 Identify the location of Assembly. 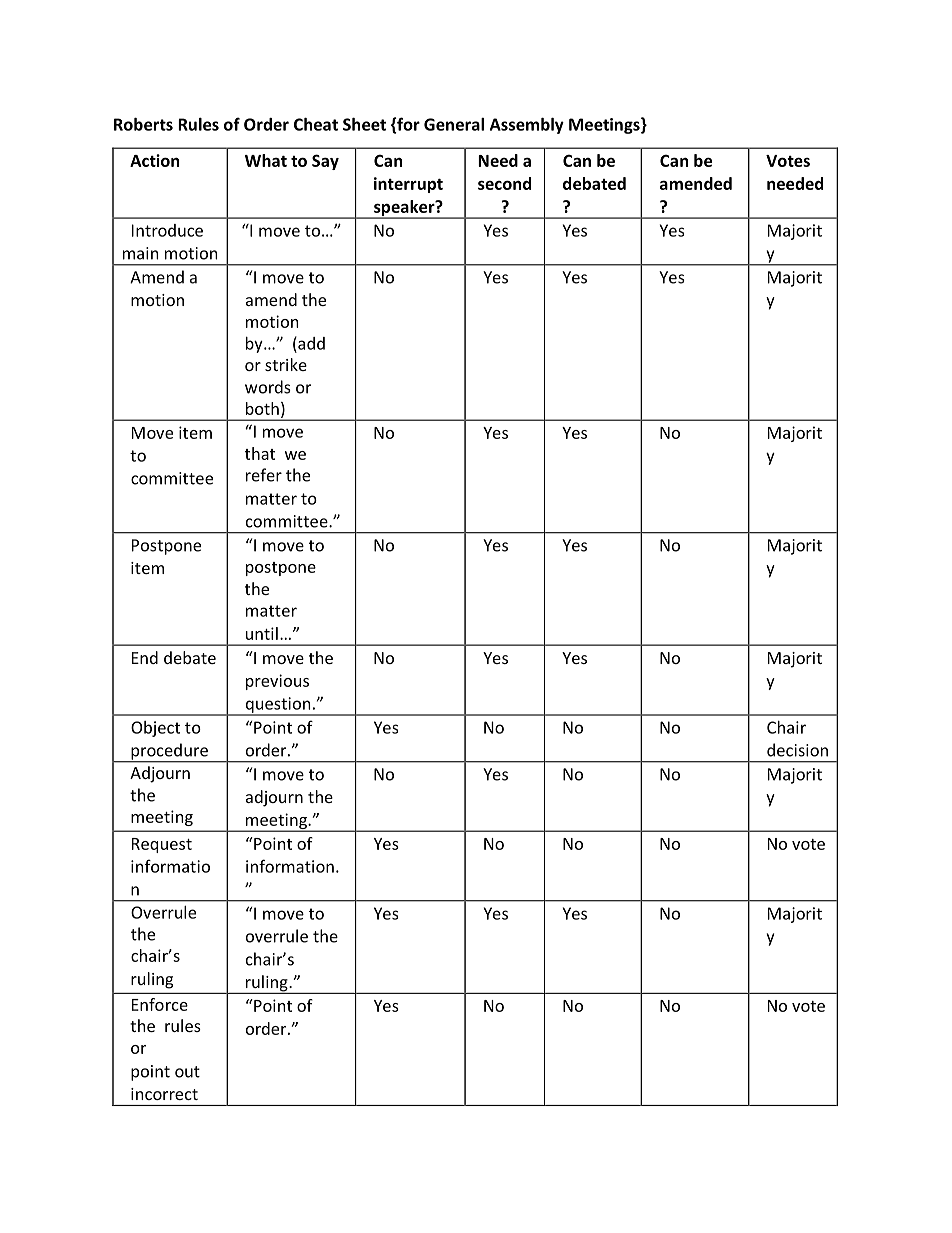
(527, 126).
